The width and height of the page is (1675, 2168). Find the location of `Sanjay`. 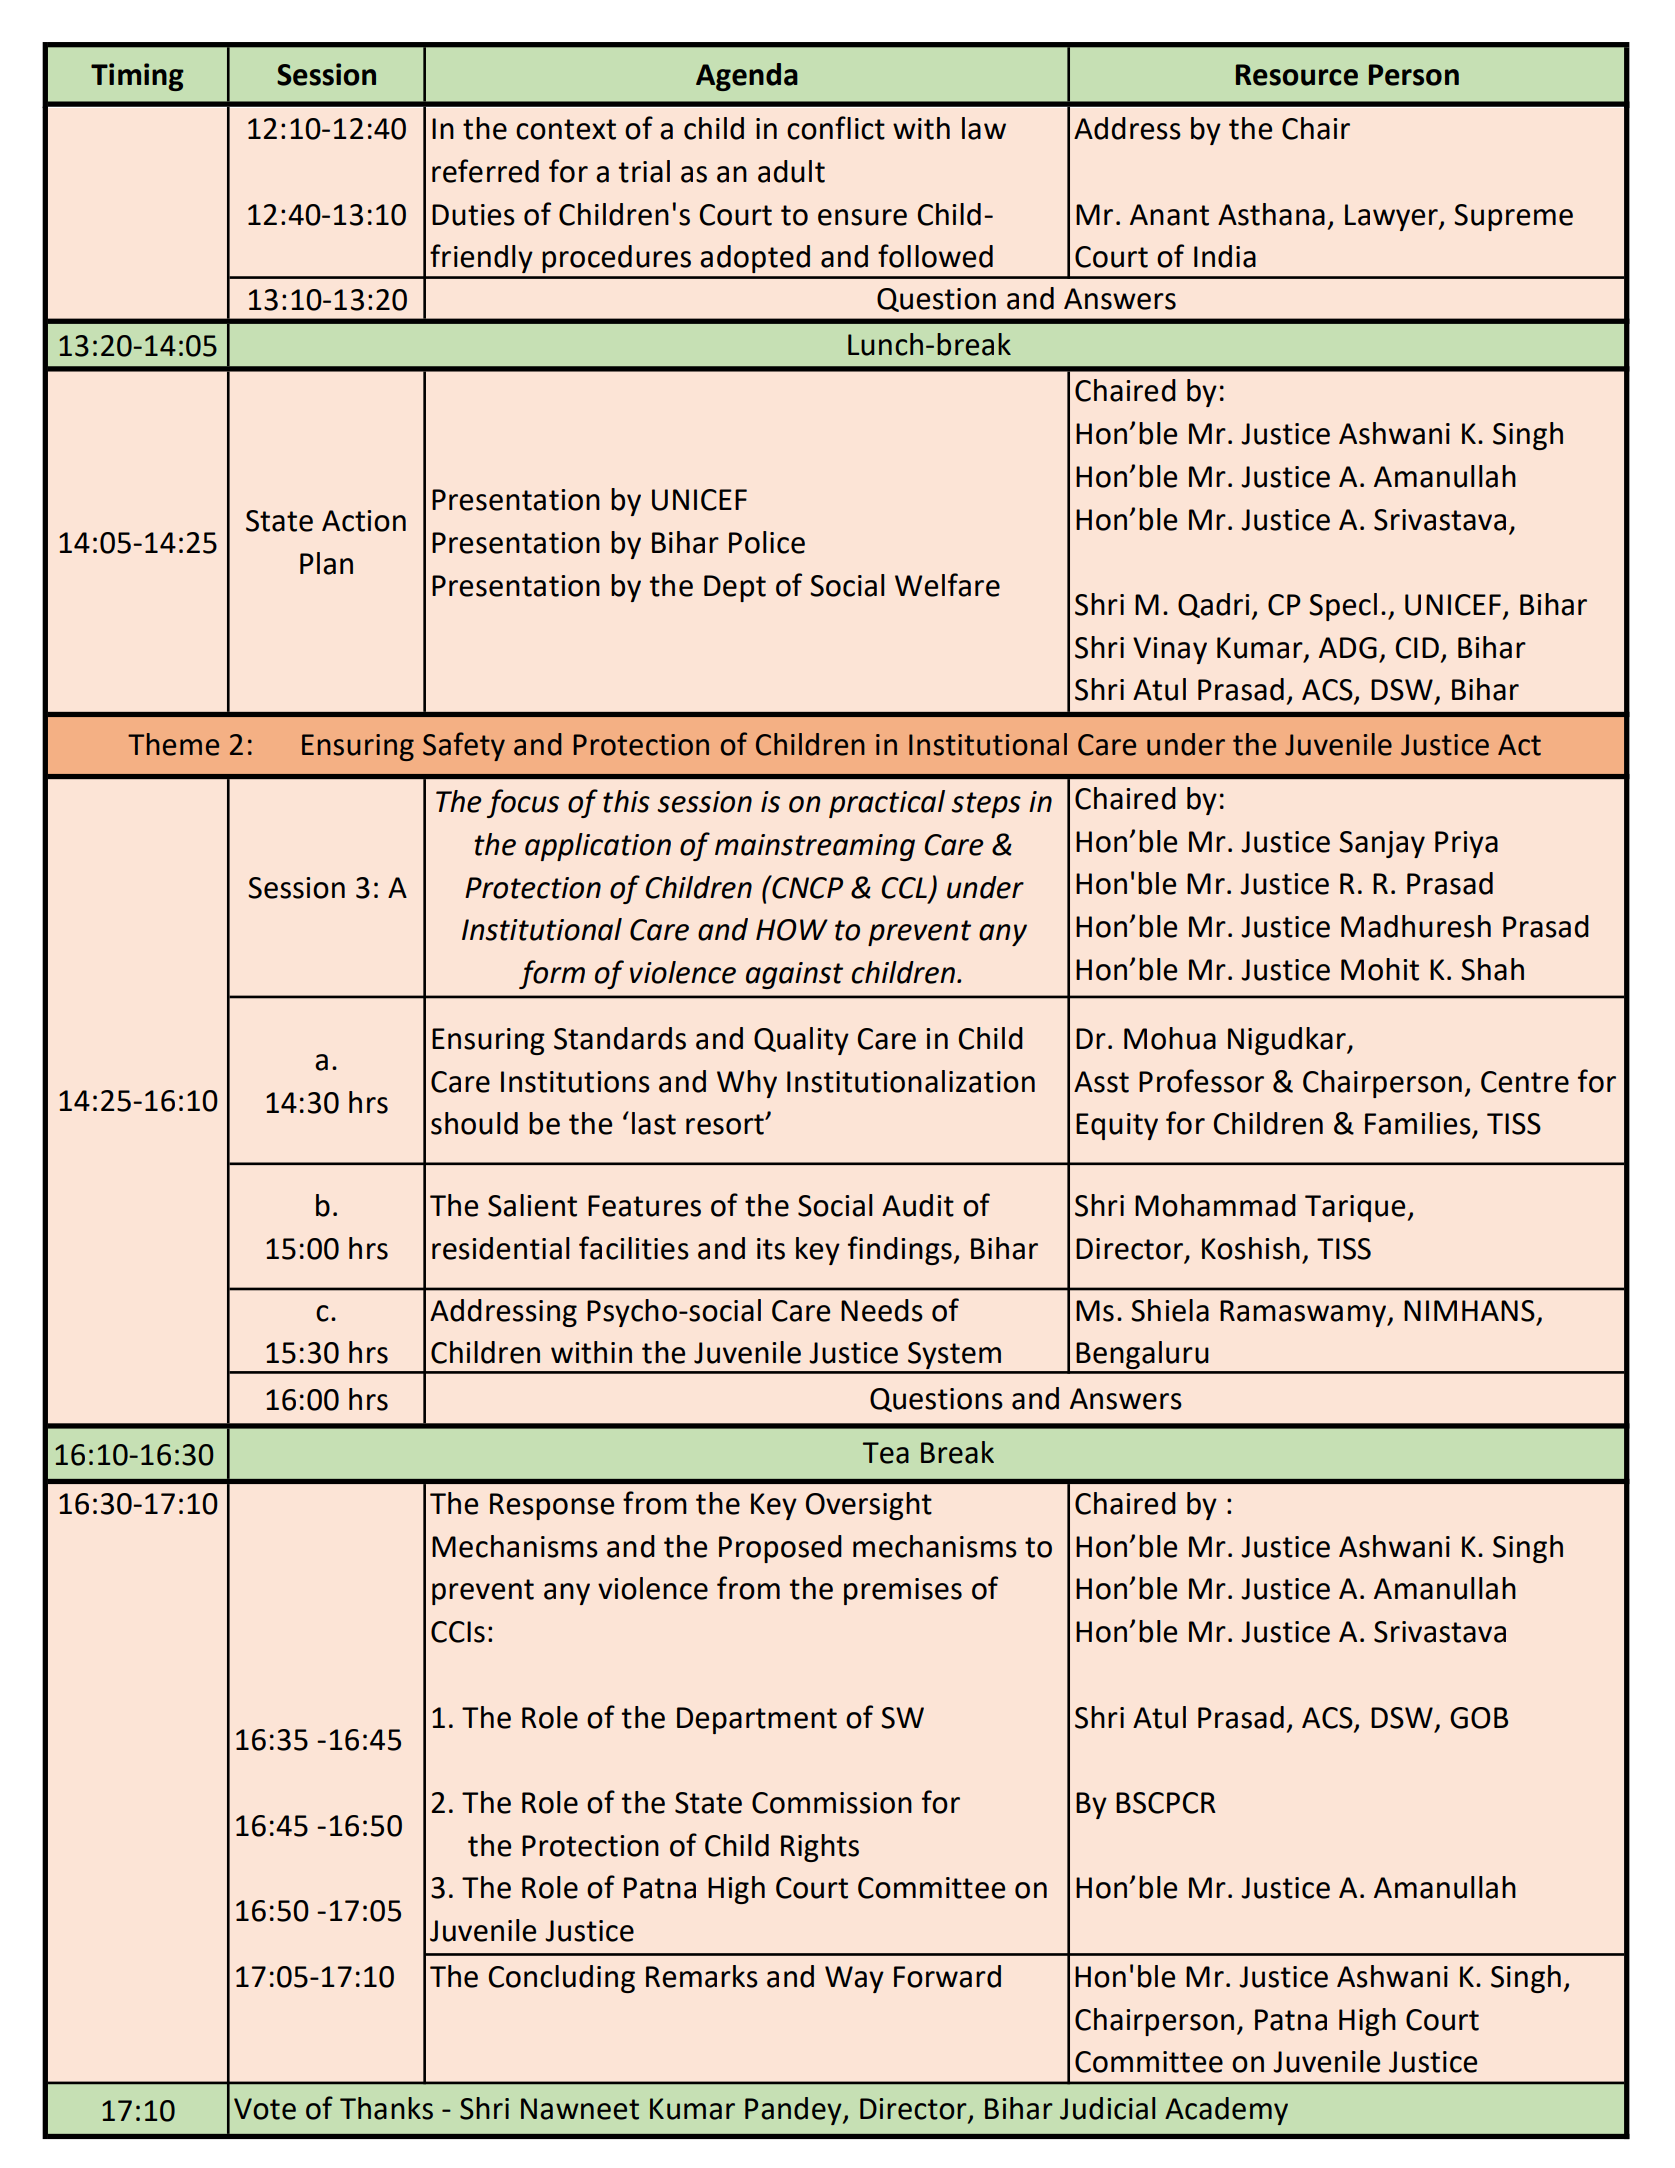

Sanjay is located at coordinates (1382, 844).
